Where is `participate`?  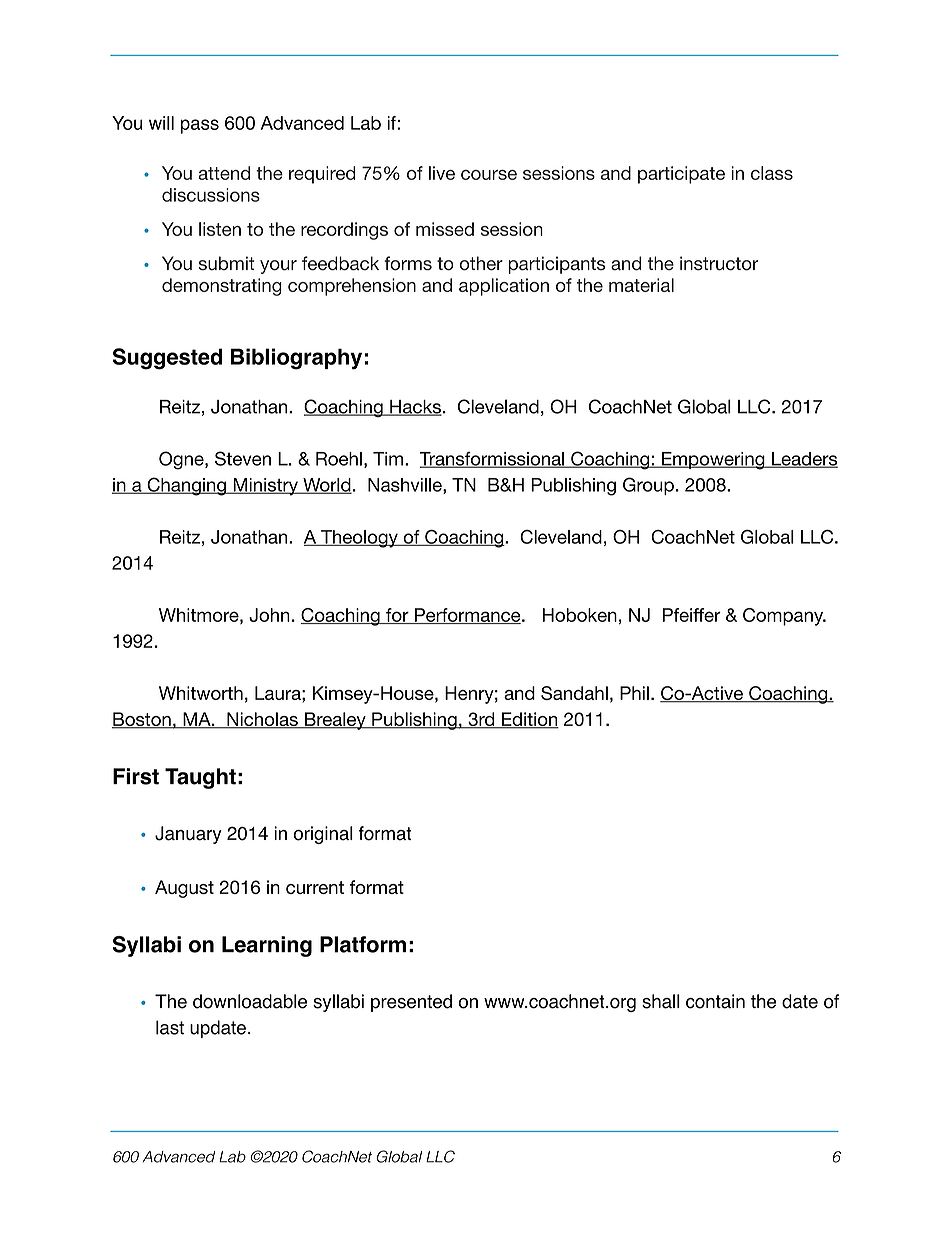 participate is located at coordinates (681, 175).
